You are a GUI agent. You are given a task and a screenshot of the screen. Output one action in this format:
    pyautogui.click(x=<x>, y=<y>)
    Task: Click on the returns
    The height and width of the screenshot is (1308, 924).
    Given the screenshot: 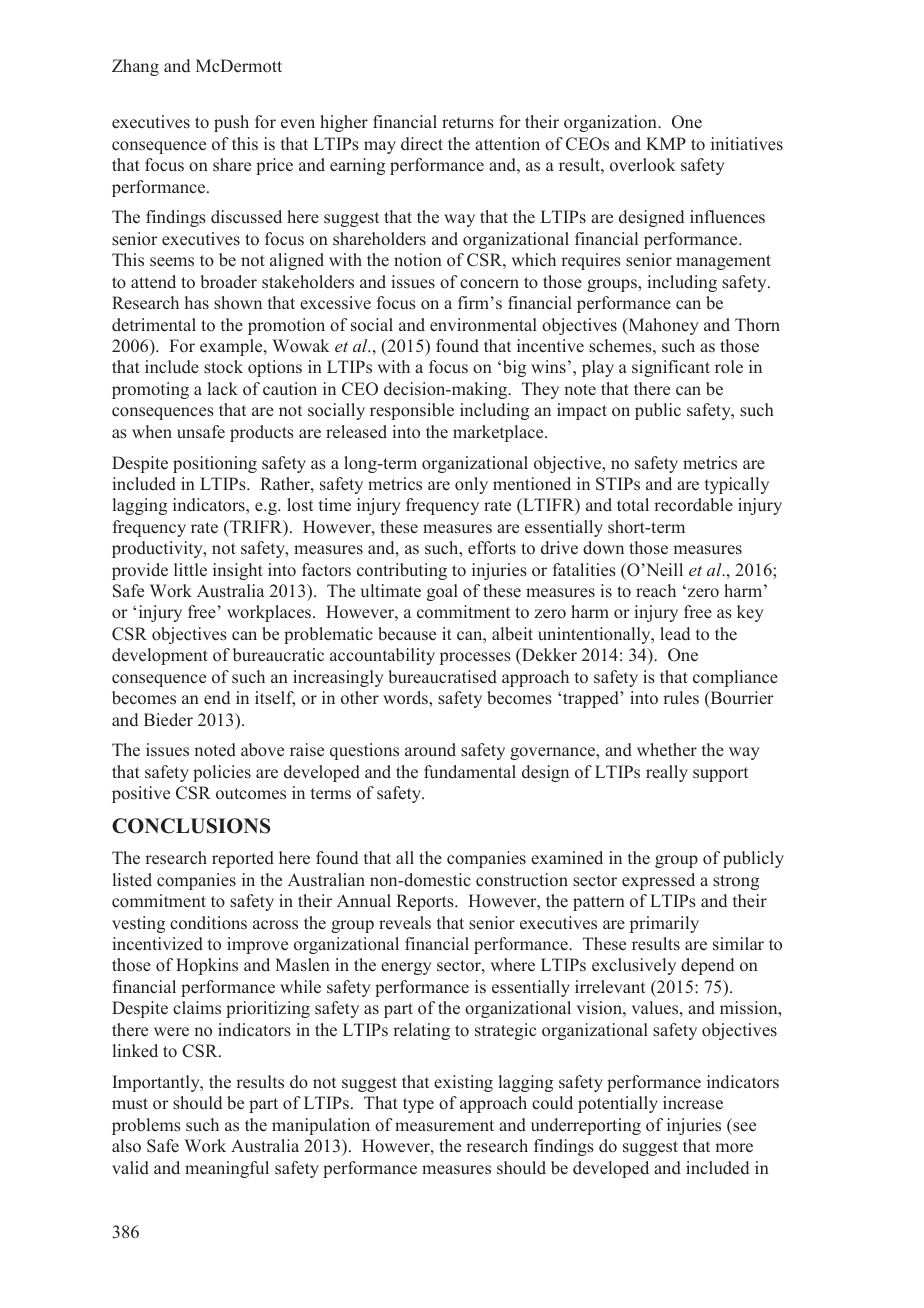 What is the action you would take?
    pyautogui.click(x=468, y=123)
